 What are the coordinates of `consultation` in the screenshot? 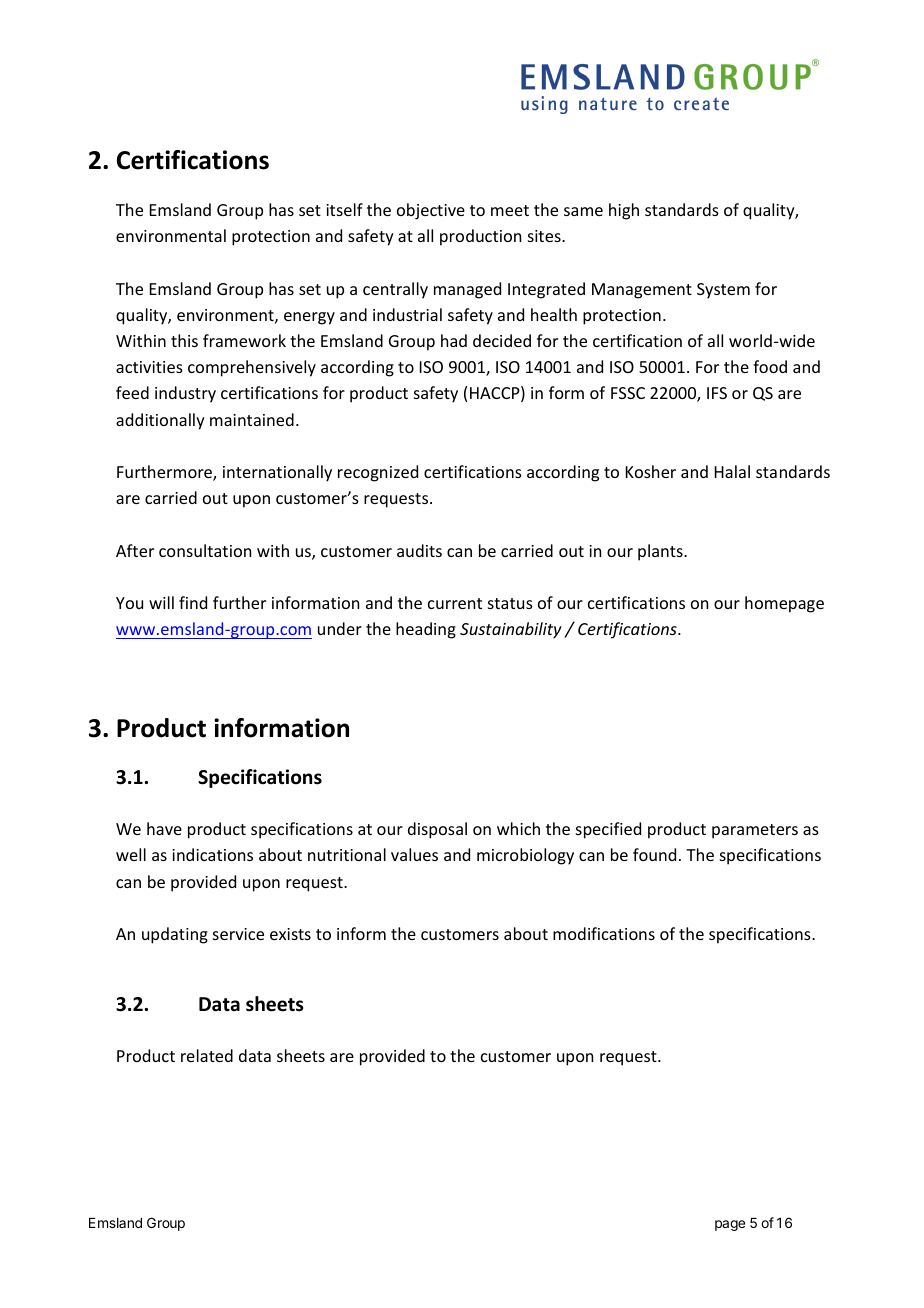 It's located at (205, 550).
